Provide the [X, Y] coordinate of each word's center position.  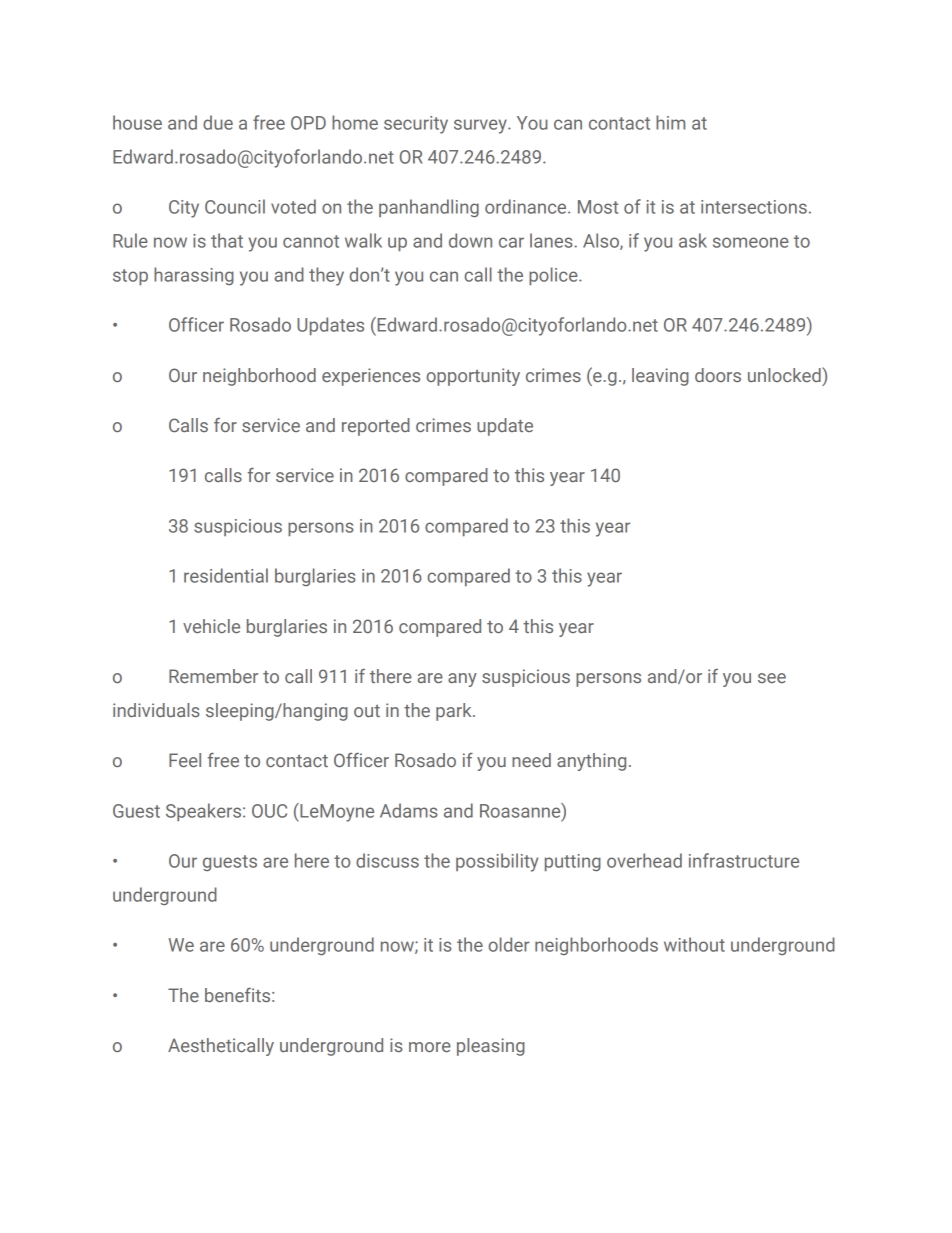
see [772, 678]
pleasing [491, 1047]
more [430, 1047]
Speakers [205, 812]
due [218, 122]
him [670, 122]
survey [481, 126]
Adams [409, 810]
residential [226, 575]
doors [718, 375]
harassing [194, 276]
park [455, 712]
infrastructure [744, 860]
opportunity [473, 377]
